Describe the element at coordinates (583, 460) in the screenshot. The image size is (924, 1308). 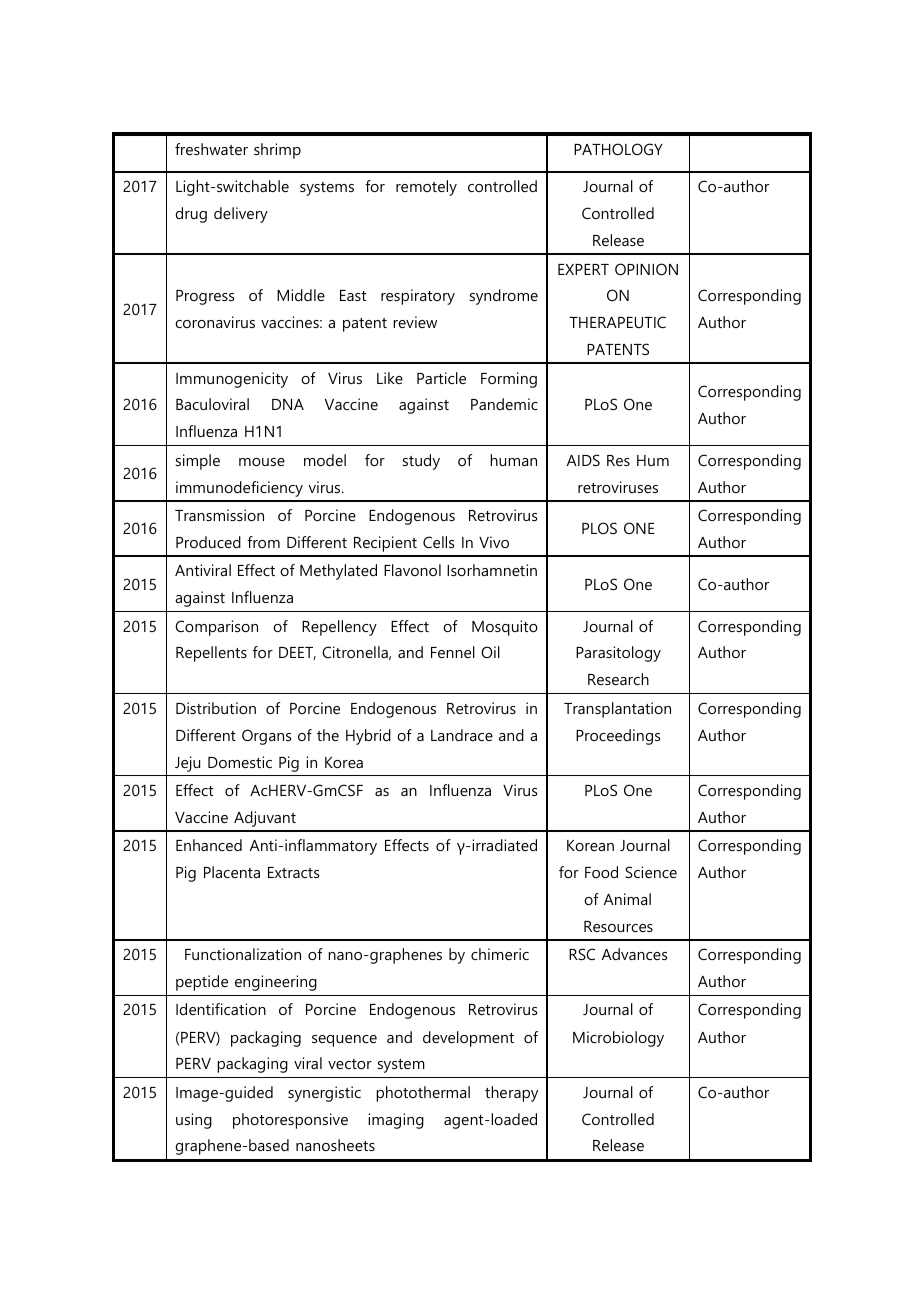
I see `AIDS` at that location.
